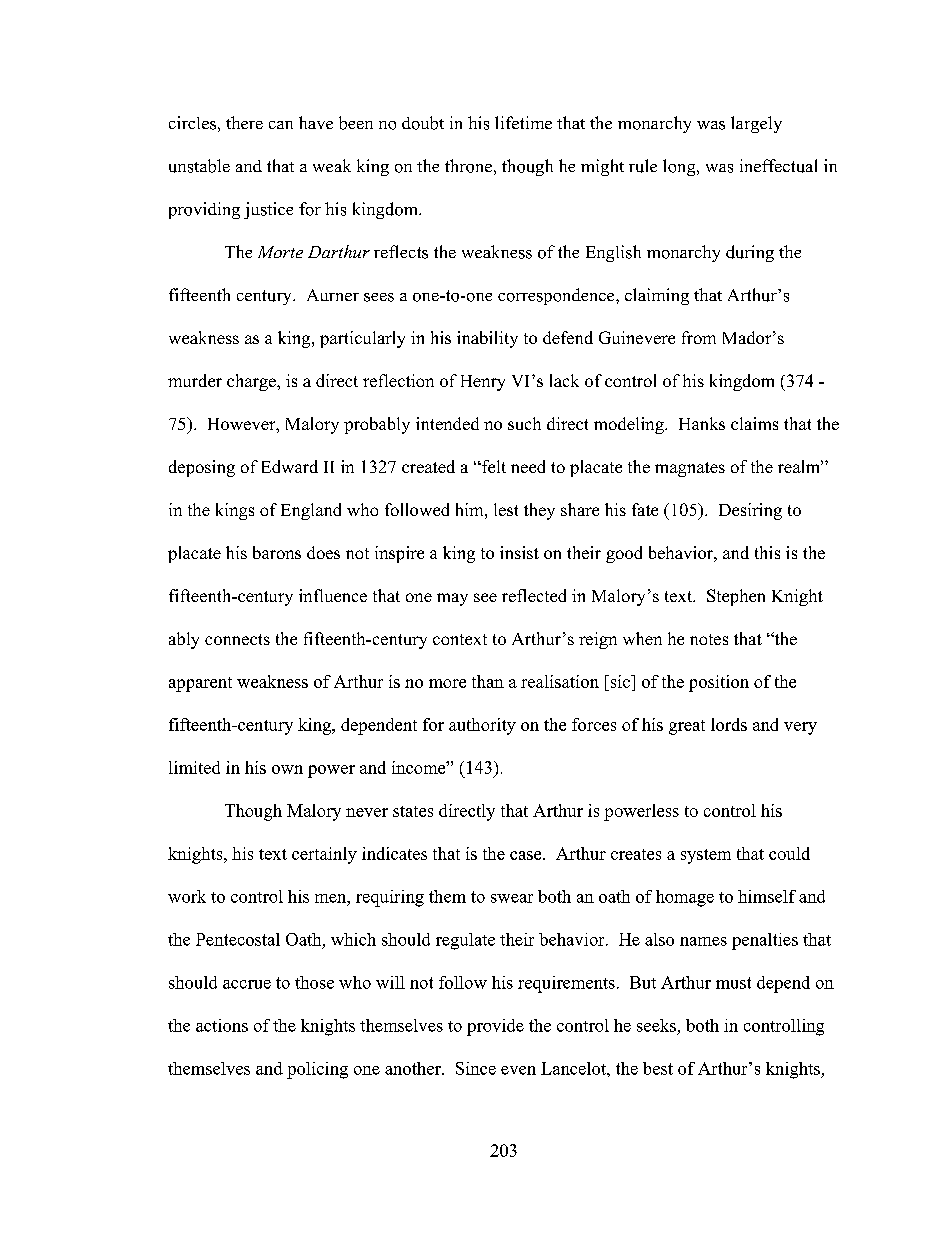  What do you see at coordinates (483, 383) in the page?
I see `Henry` at bounding box center [483, 383].
